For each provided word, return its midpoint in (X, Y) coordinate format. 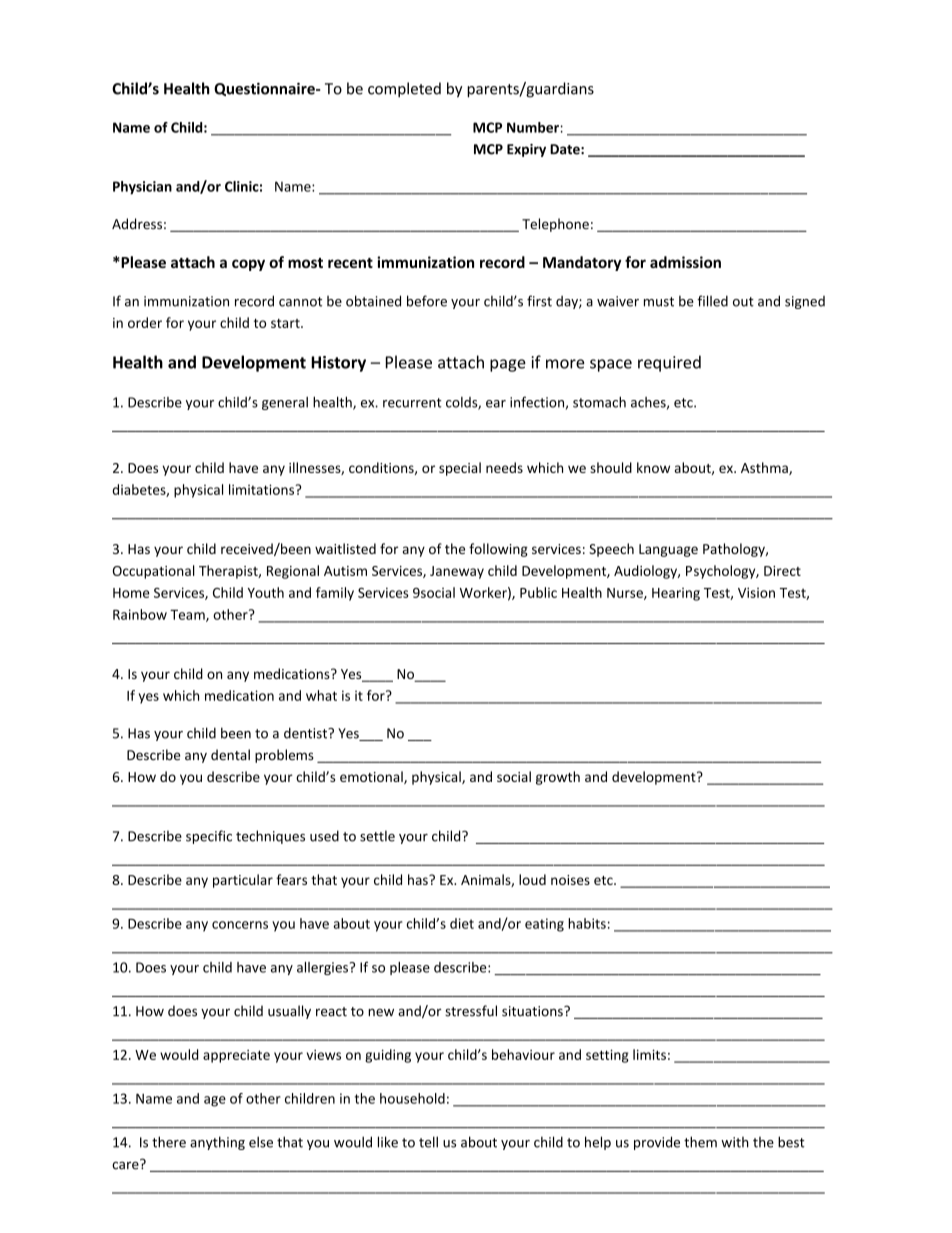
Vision (756, 592)
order (145, 322)
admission (685, 262)
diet (462, 923)
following (498, 550)
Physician (142, 188)
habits (587, 923)
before (427, 301)
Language (668, 550)
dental (230, 754)
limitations (263, 489)
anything (217, 1143)
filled (712, 301)
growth (558, 778)
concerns (240, 925)
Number (534, 127)
